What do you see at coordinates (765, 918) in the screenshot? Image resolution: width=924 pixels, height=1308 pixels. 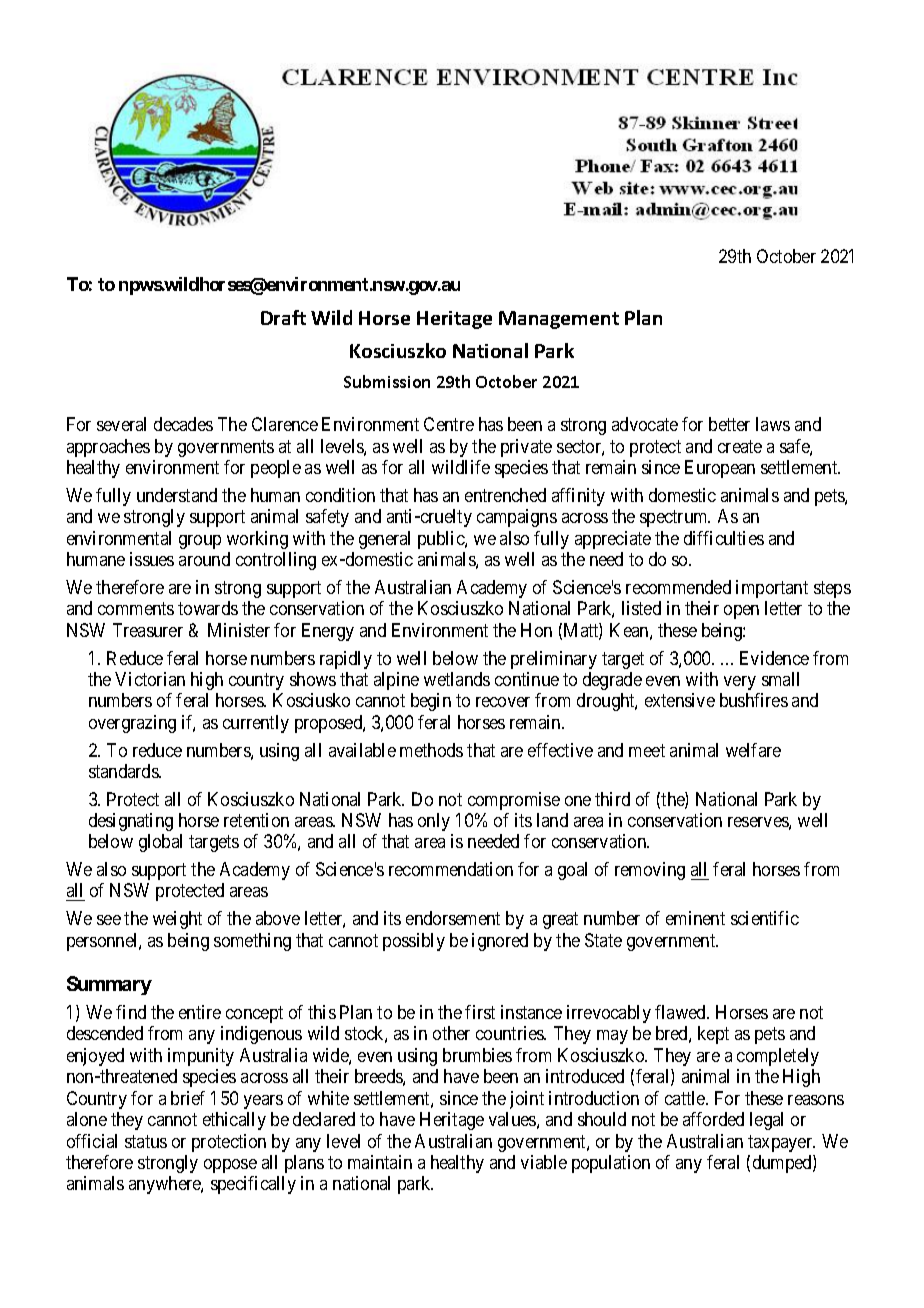 I see `scientific` at bounding box center [765, 918].
